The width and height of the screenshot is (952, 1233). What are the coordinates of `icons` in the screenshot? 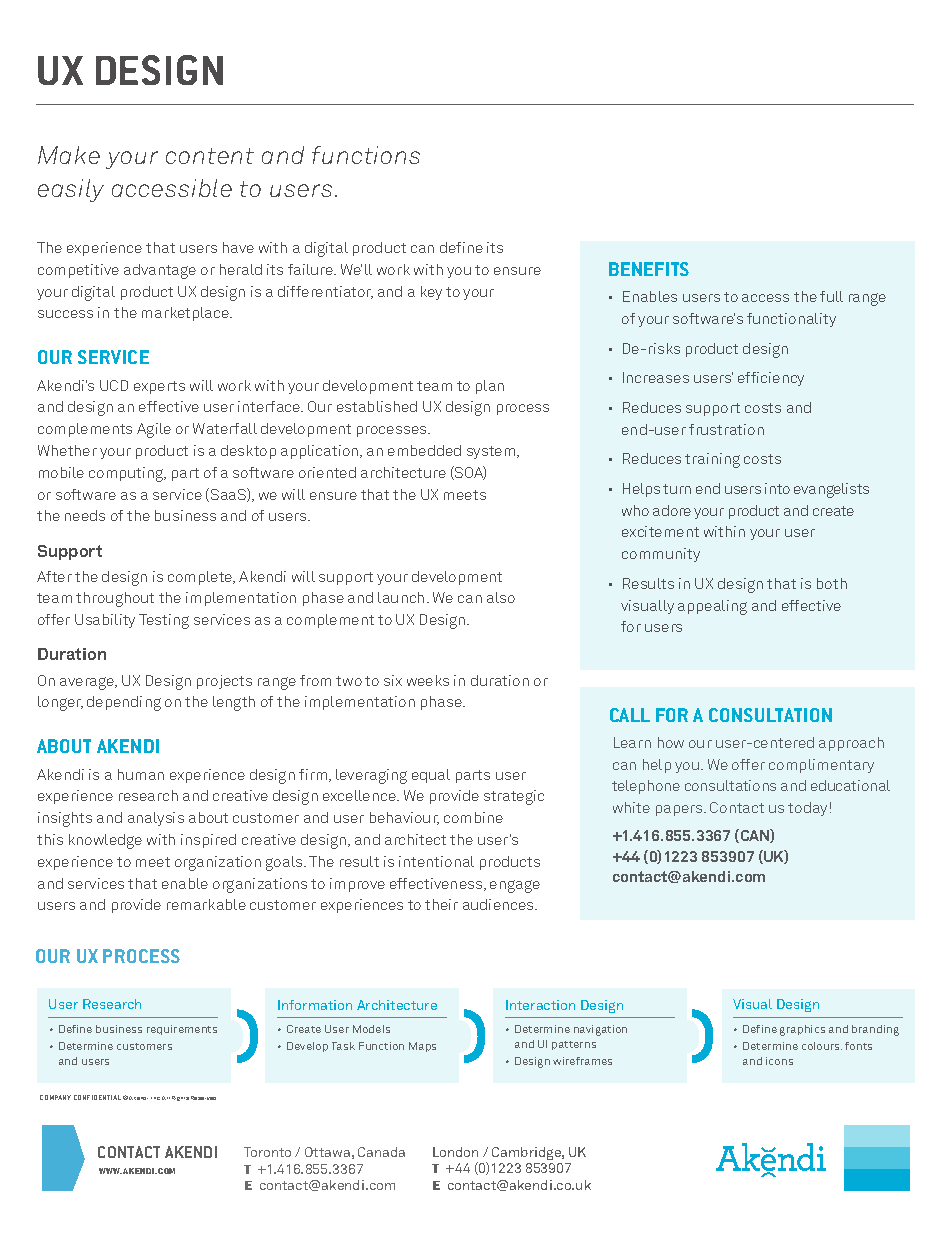 It's located at (779, 1061).
